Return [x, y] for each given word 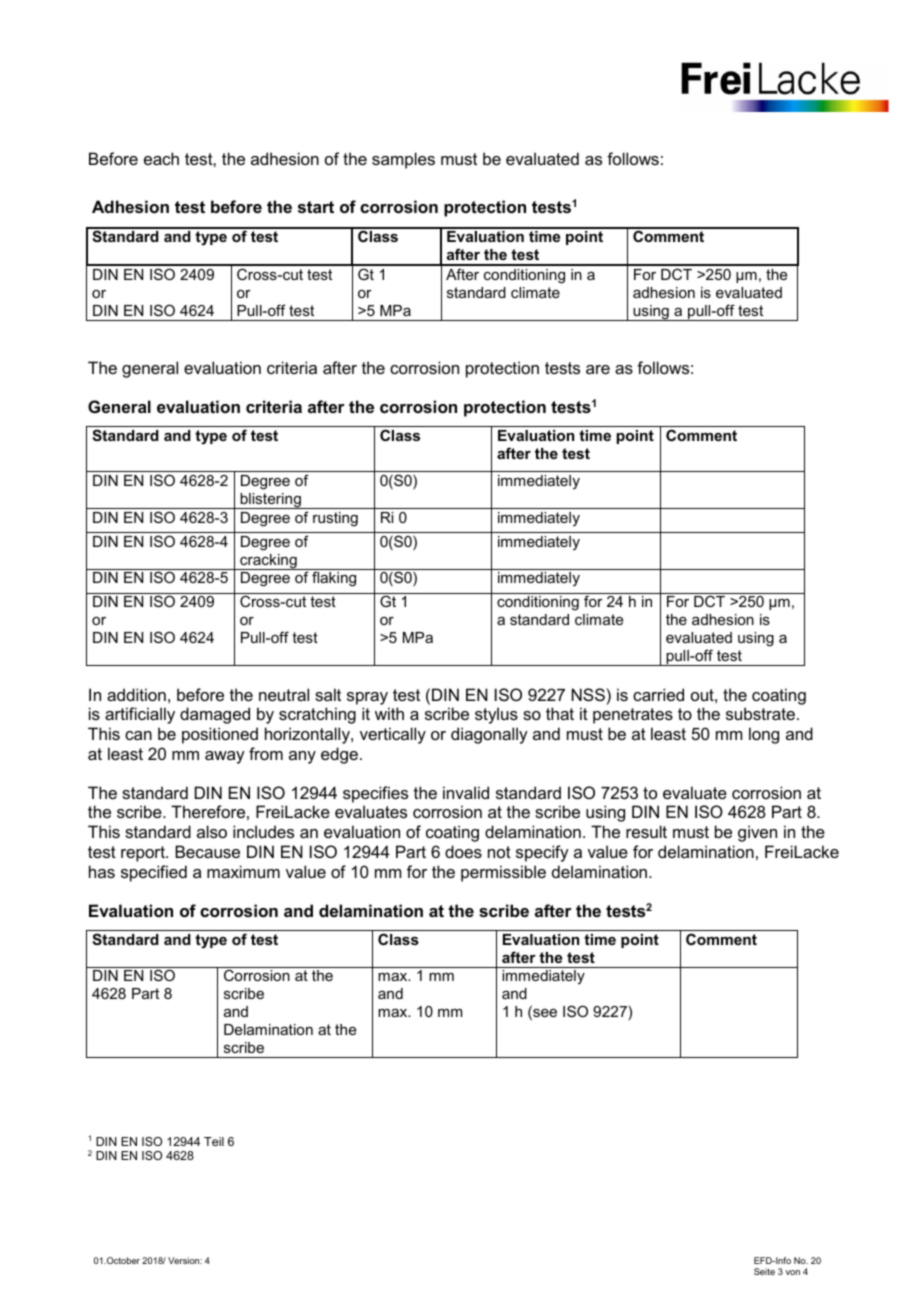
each [161, 158]
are [598, 369]
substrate [762, 713]
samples [403, 160]
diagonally [489, 735]
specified [154, 873]
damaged [215, 715]
